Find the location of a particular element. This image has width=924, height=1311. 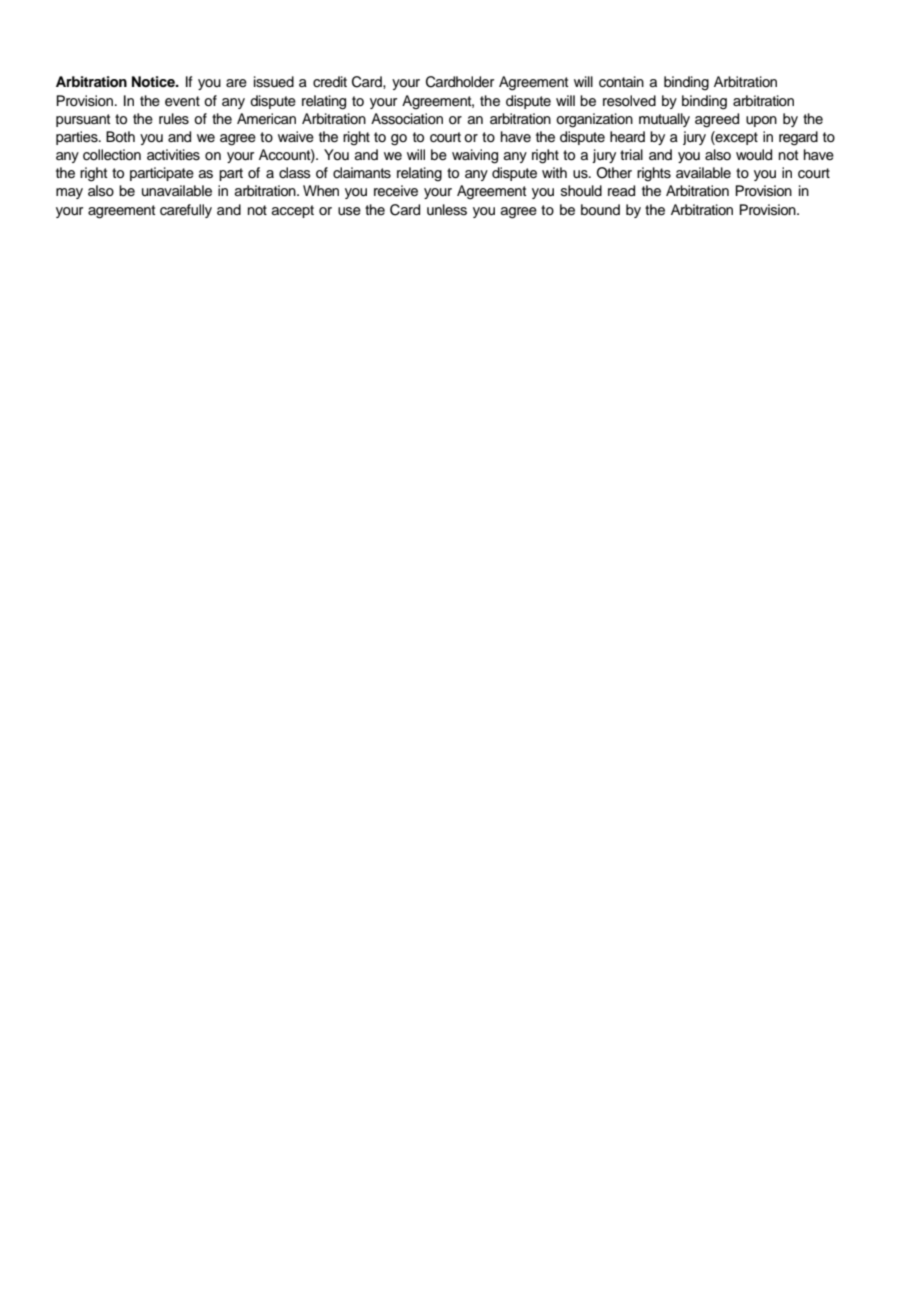

Notice is located at coordinates (154, 82).
